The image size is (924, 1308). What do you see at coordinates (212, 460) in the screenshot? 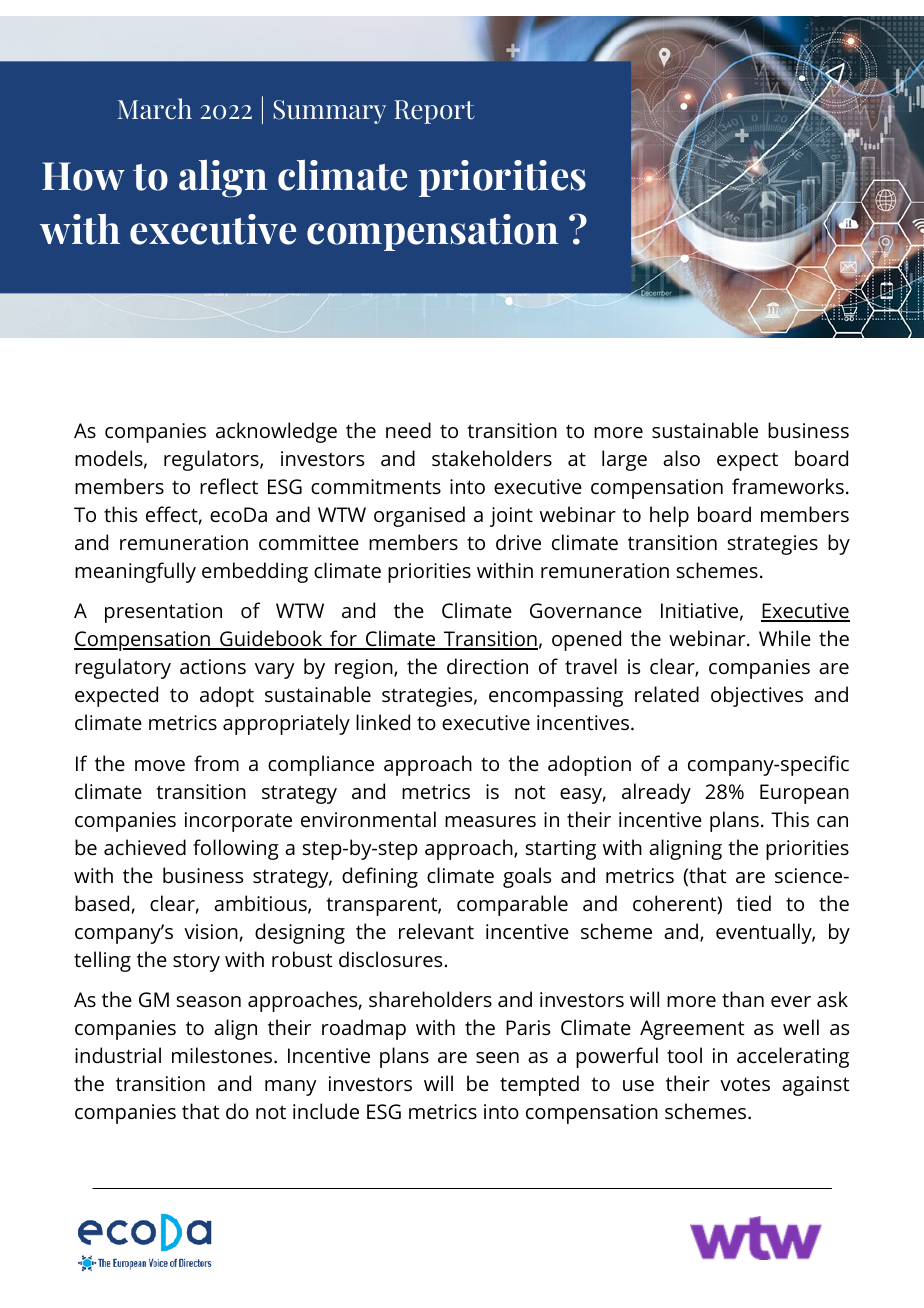
I see `regulators` at bounding box center [212, 460].
